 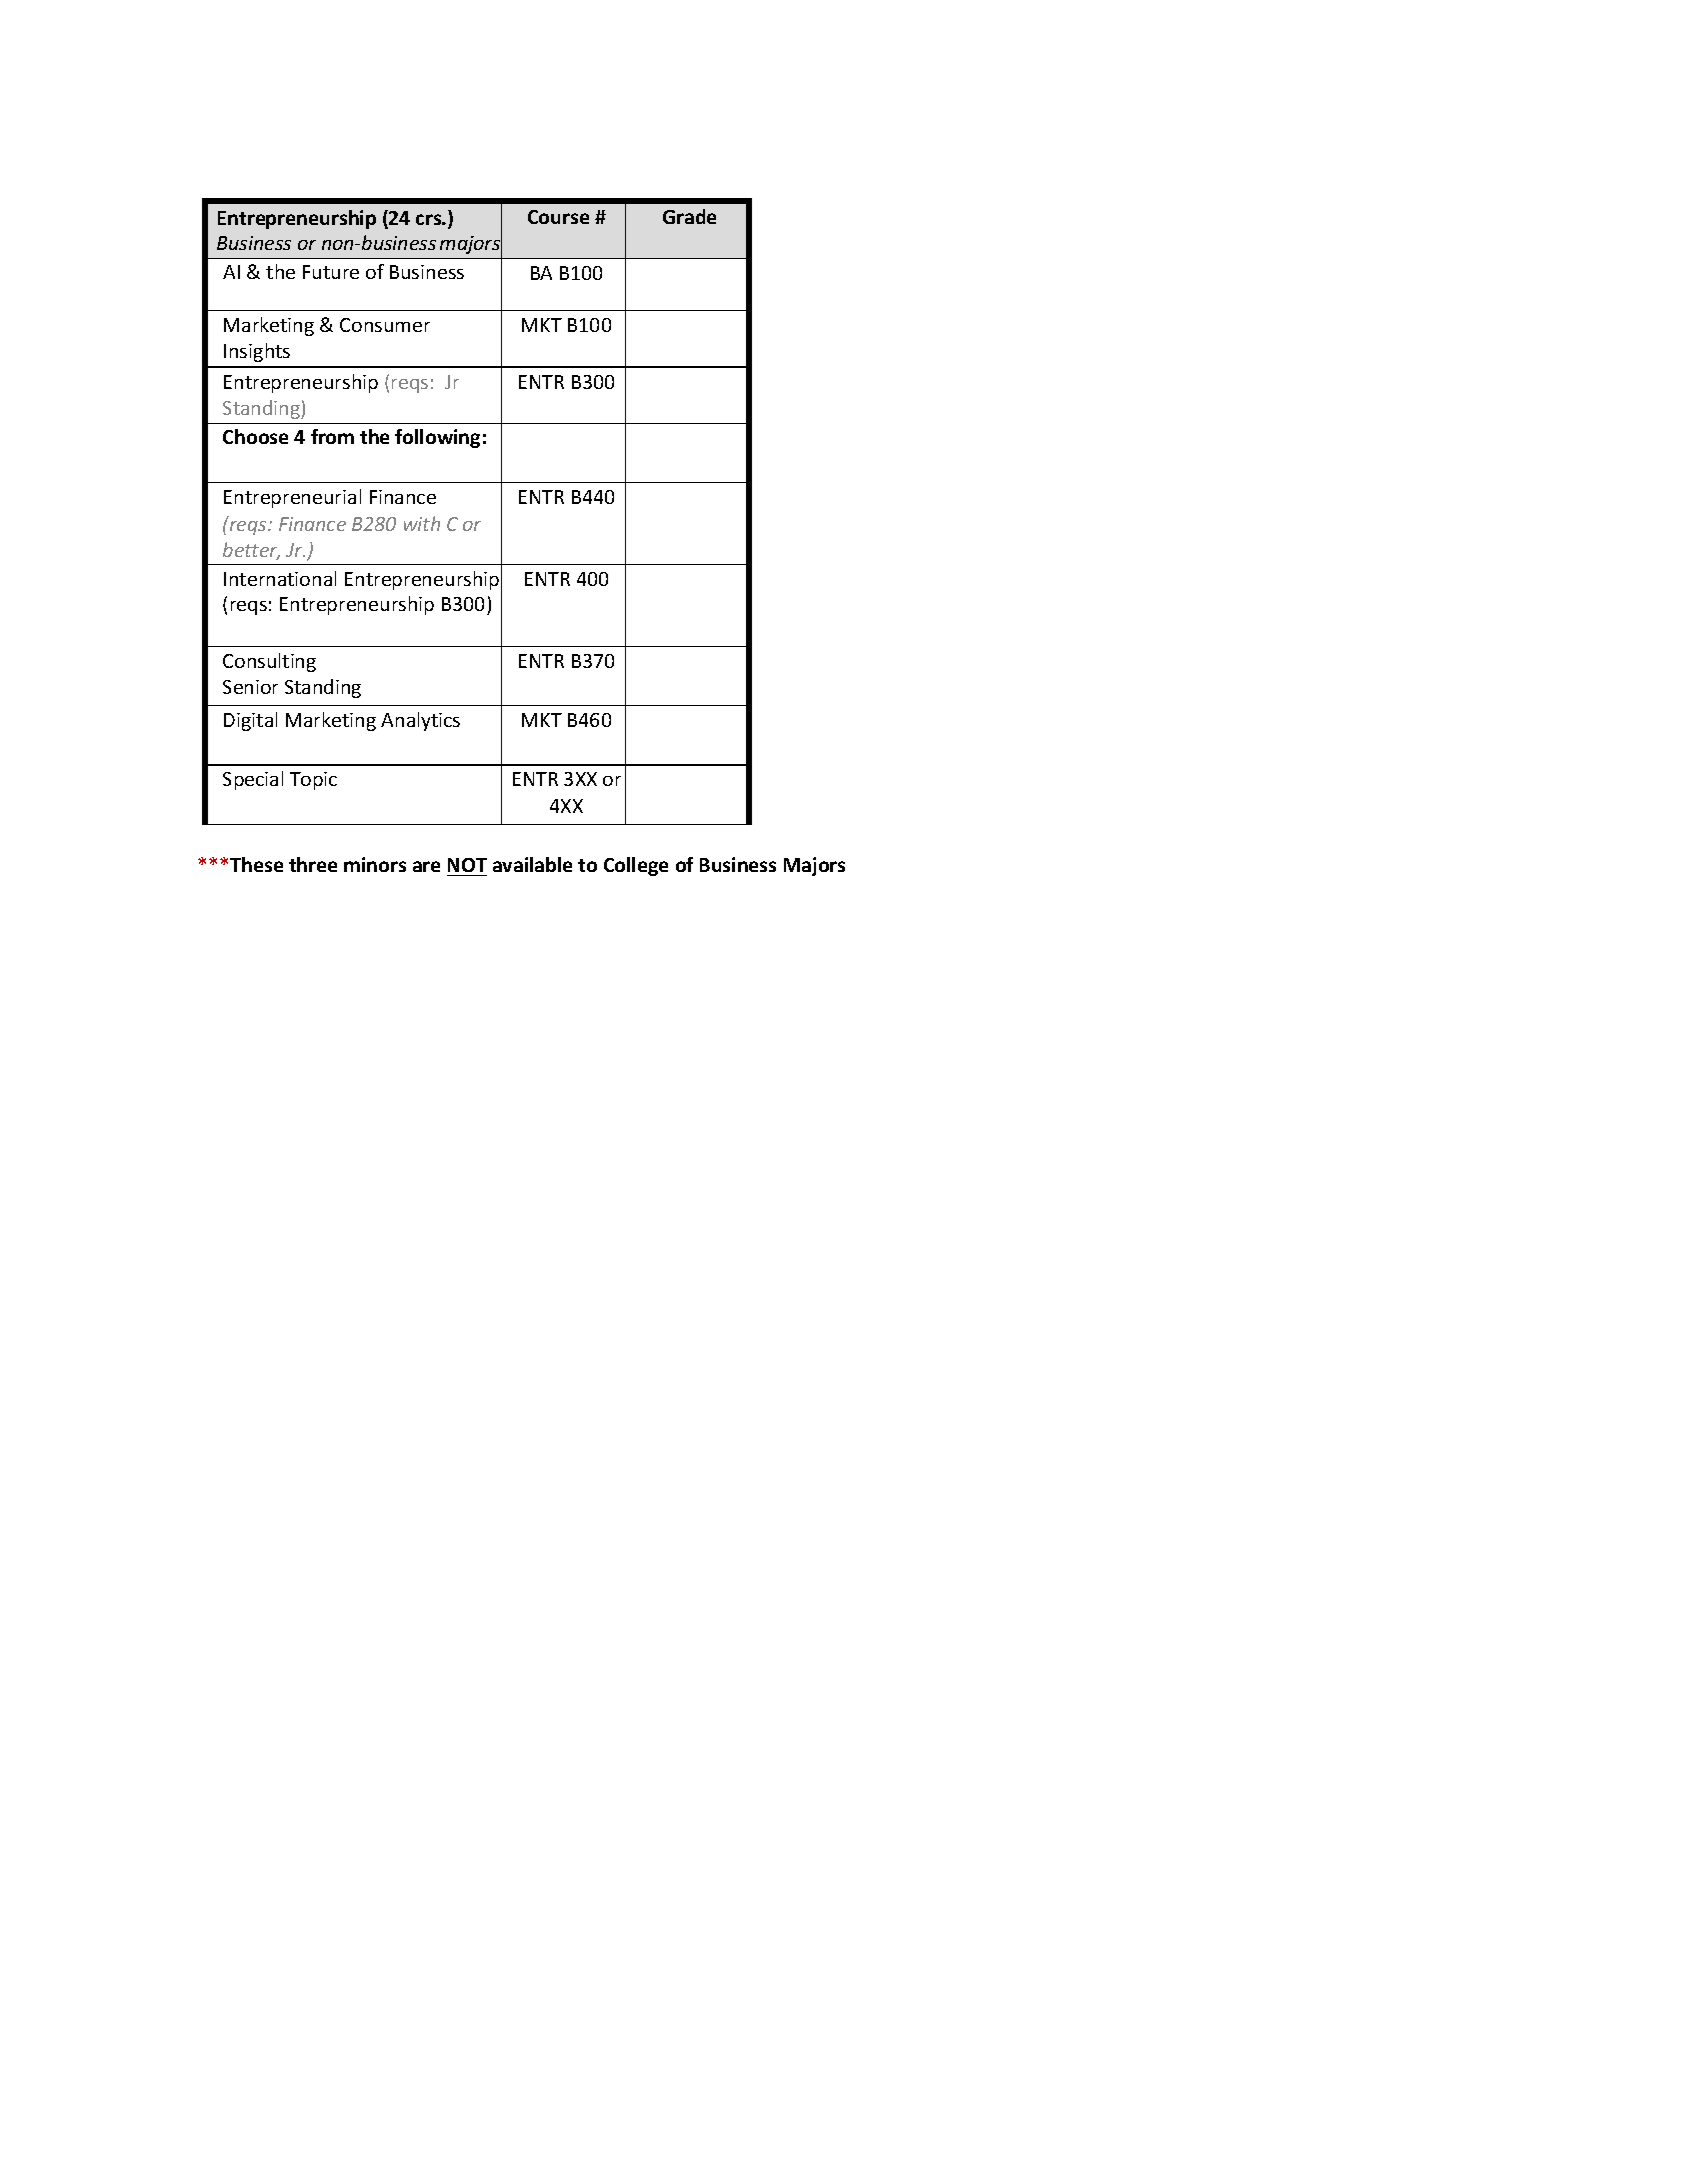 What do you see at coordinates (251, 551) in the screenshot?
I see `better` at bounding box center [251, 551].
